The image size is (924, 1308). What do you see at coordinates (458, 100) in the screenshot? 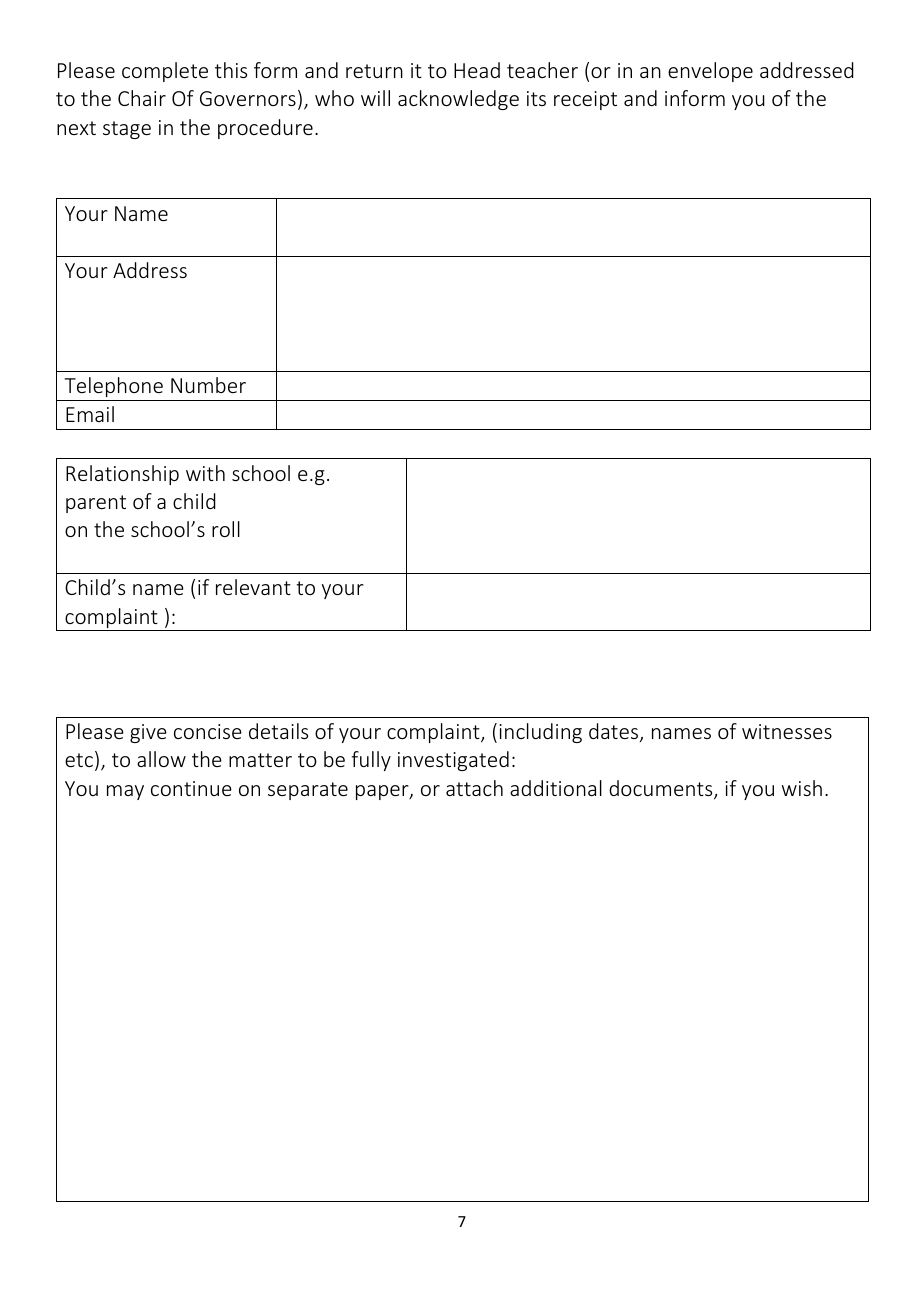
I see `acknowledge` at bounding box center [458, 100].
